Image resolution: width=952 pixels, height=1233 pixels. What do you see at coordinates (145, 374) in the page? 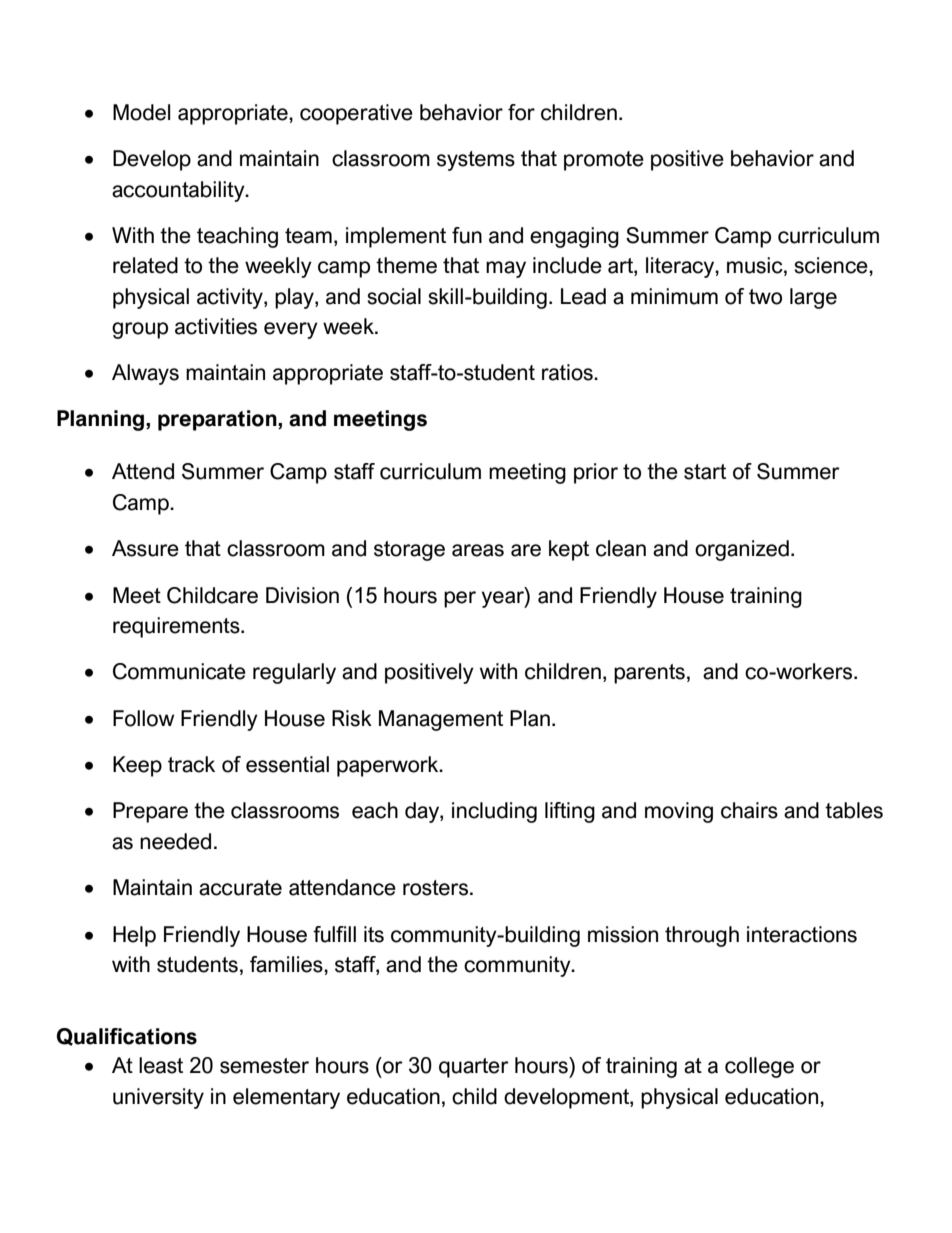
I see `Always` at bounding box center [145, 374].
